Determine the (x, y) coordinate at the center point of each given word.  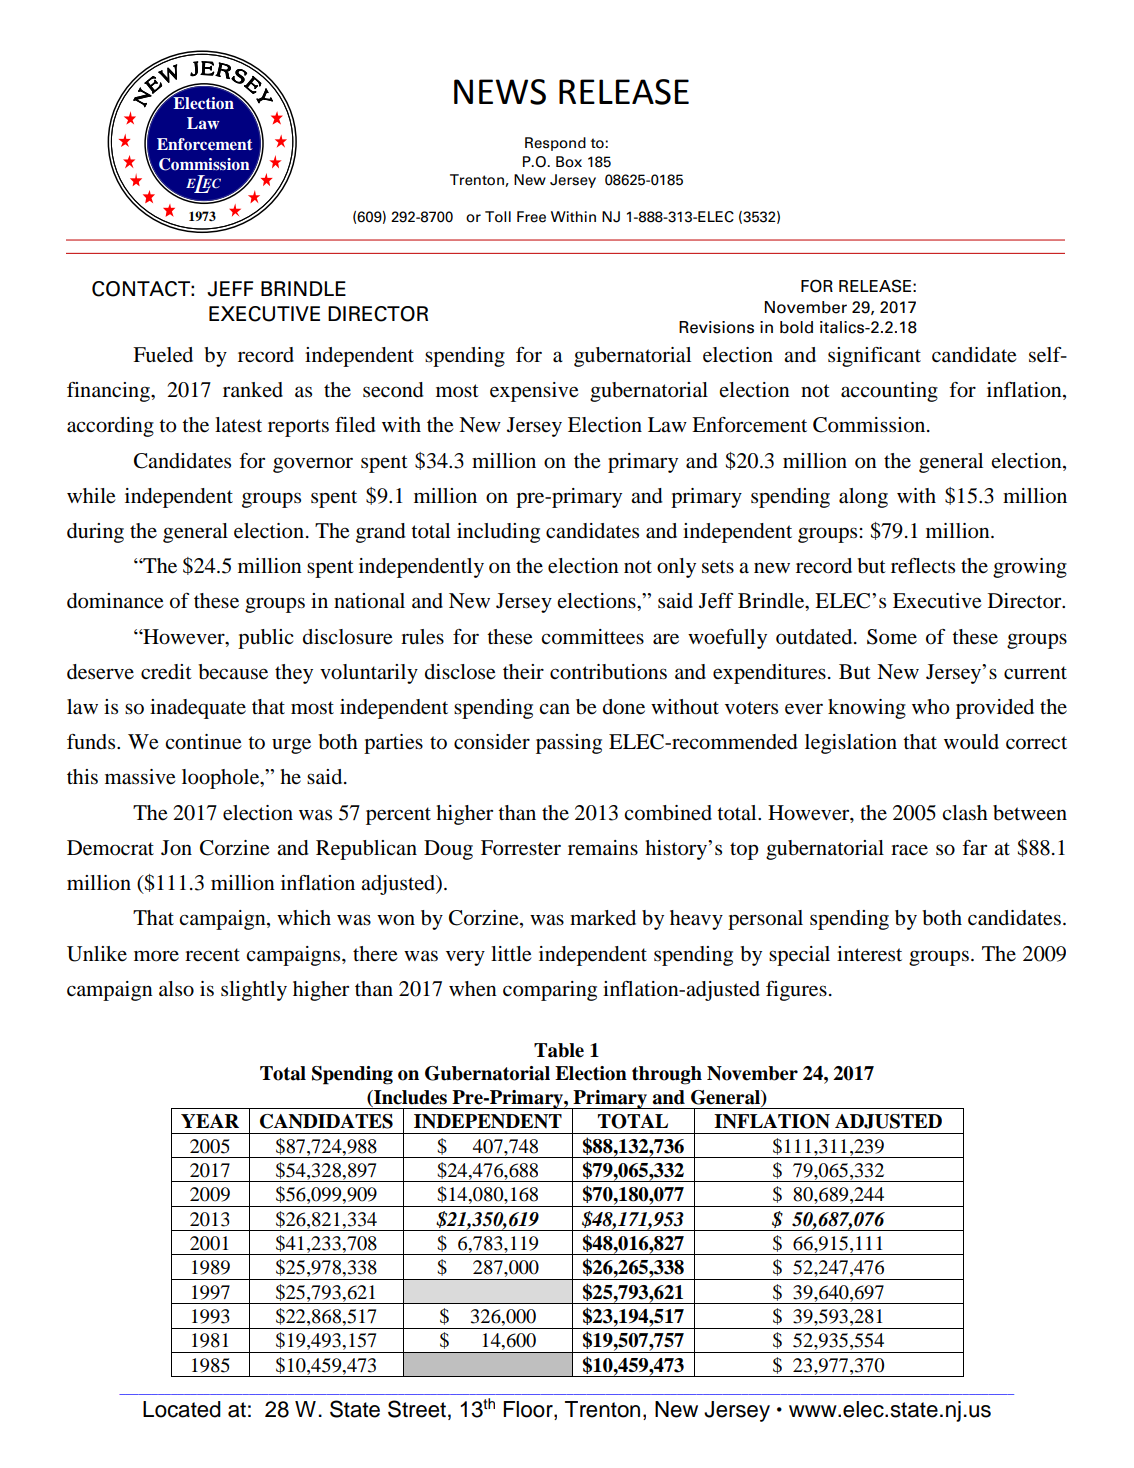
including (498, 533)
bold (796, 327)
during (95, 533)
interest (869, 954)
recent (212, 955)
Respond (555, 144)
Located (182, 1409)
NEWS (500, 92)
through (667, 1075)
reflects (923, 566)
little (511, 954)
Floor (529, 1409)
